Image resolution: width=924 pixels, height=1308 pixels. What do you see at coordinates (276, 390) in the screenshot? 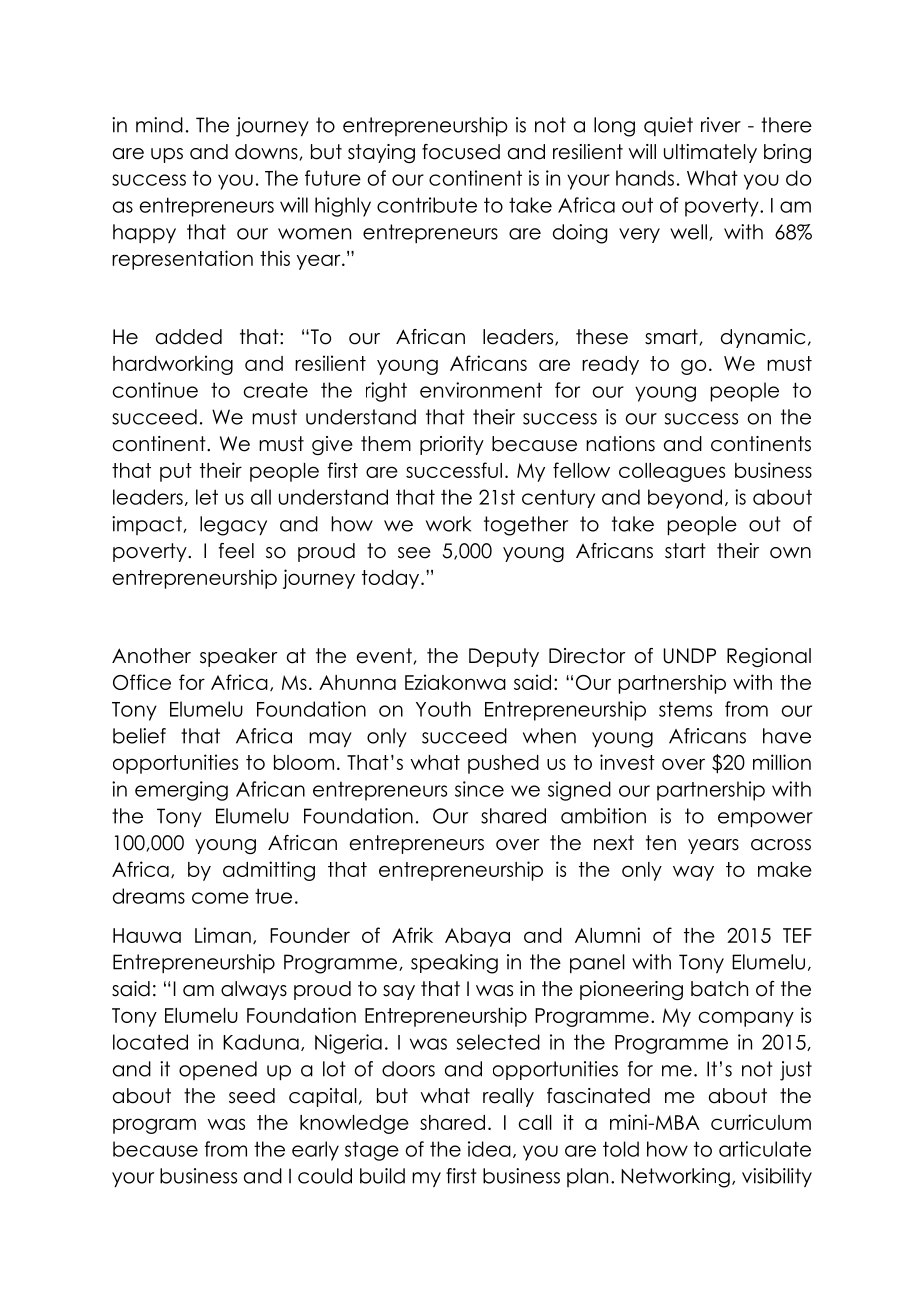
I see `create` at bounding box center [276, 390].
